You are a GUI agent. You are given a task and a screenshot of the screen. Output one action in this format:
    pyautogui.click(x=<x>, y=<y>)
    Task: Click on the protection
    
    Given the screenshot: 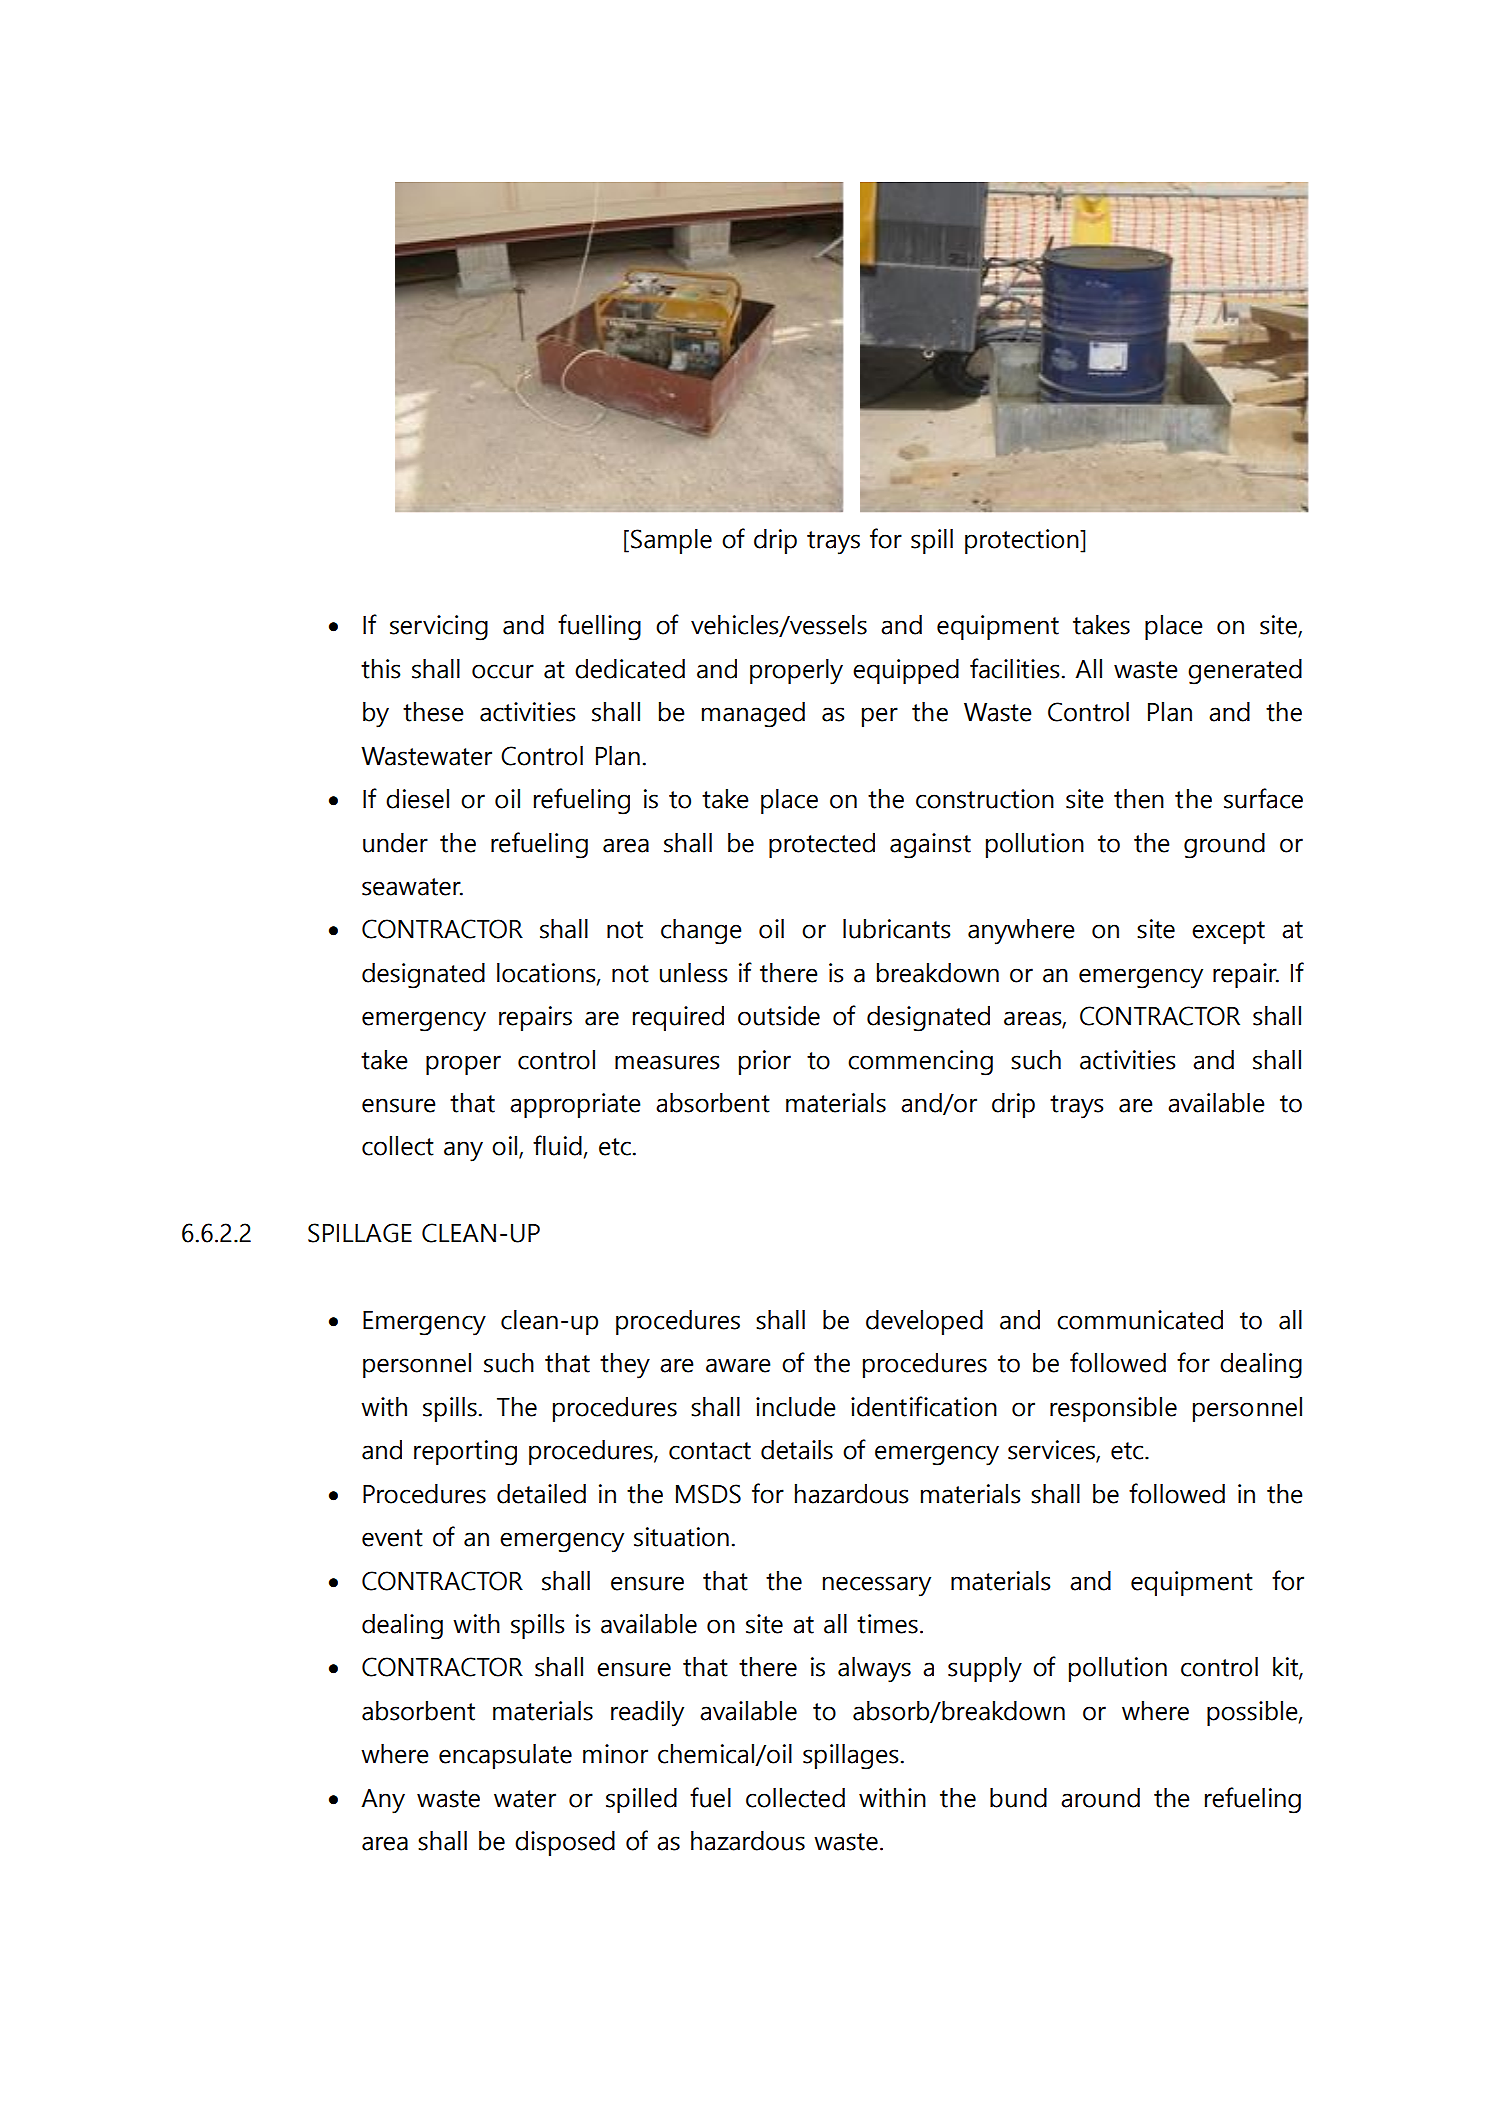 What is the action you would take?
    pyautogui.click(x=1023, y=541)
